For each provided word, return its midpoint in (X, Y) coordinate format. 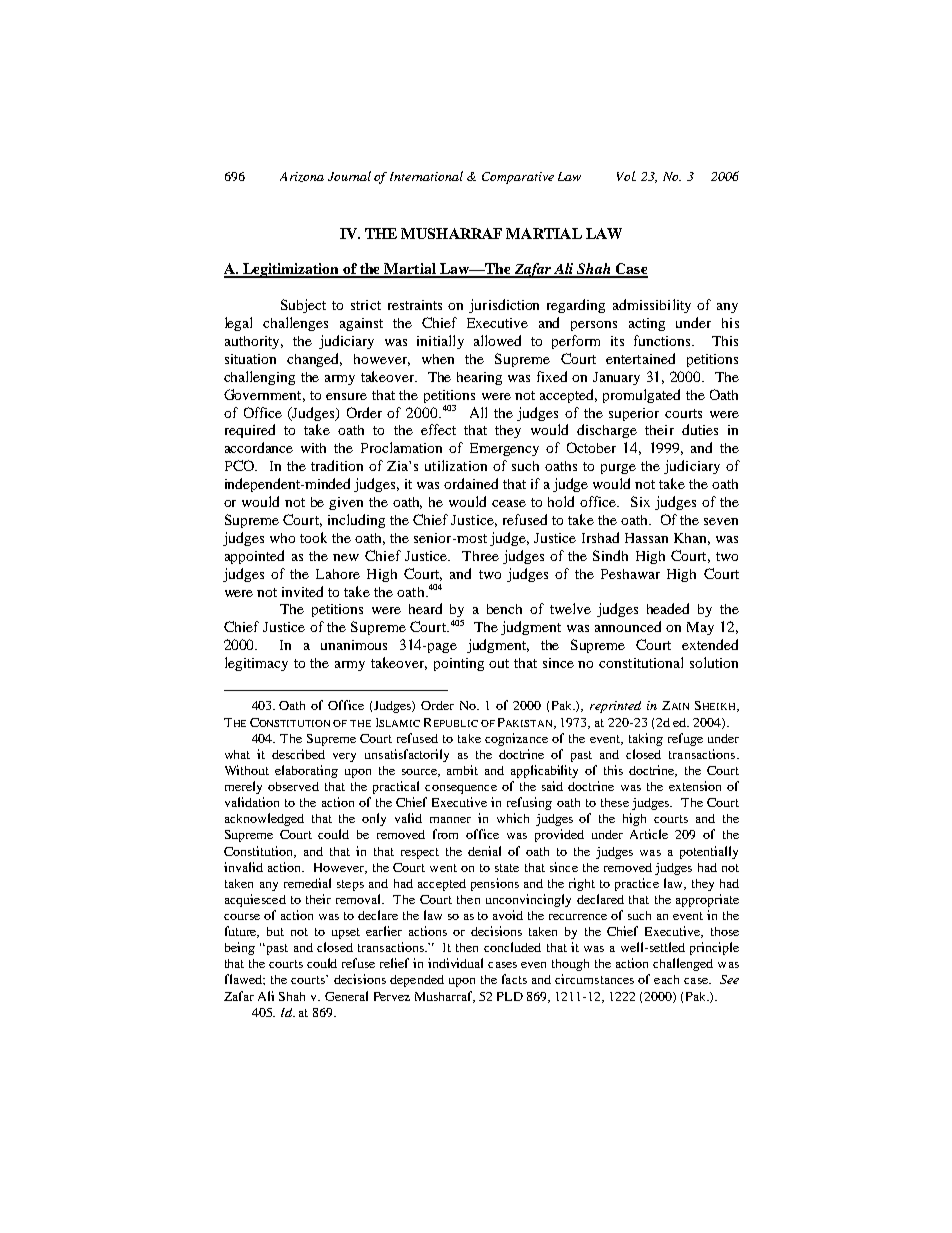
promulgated (641, 396)
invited (302, 591)
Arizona (302, 177)
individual (455, 963)
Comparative (518, 178)
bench (504, 609)
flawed (244, 979)
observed (293, 786)
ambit (462, 770)
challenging (259, 378)
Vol (626, 176)
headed (668, 608)
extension (695, 786)
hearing (479, 378)
